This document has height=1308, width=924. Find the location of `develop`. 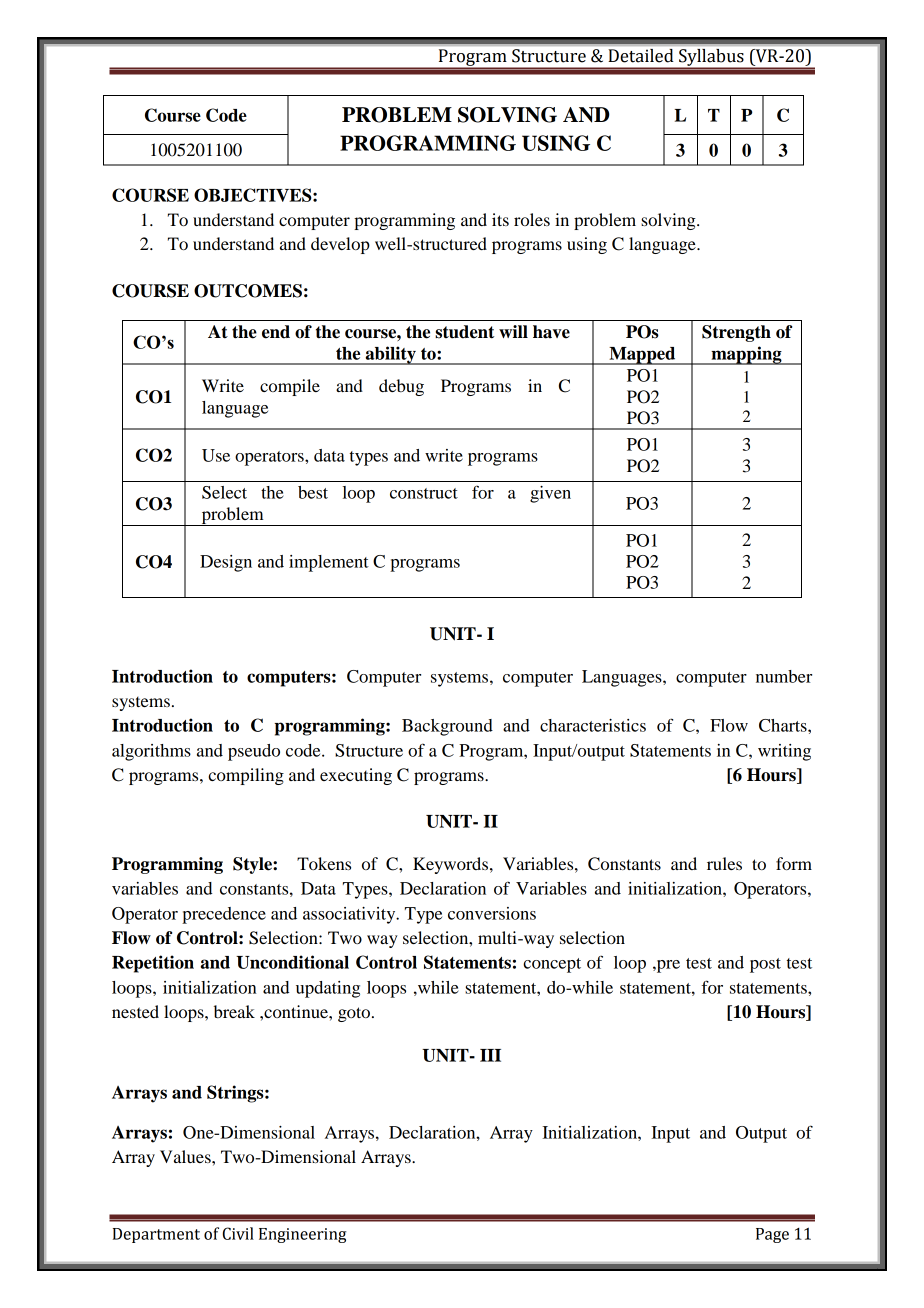

develop is located at coordinates (340, 245).
